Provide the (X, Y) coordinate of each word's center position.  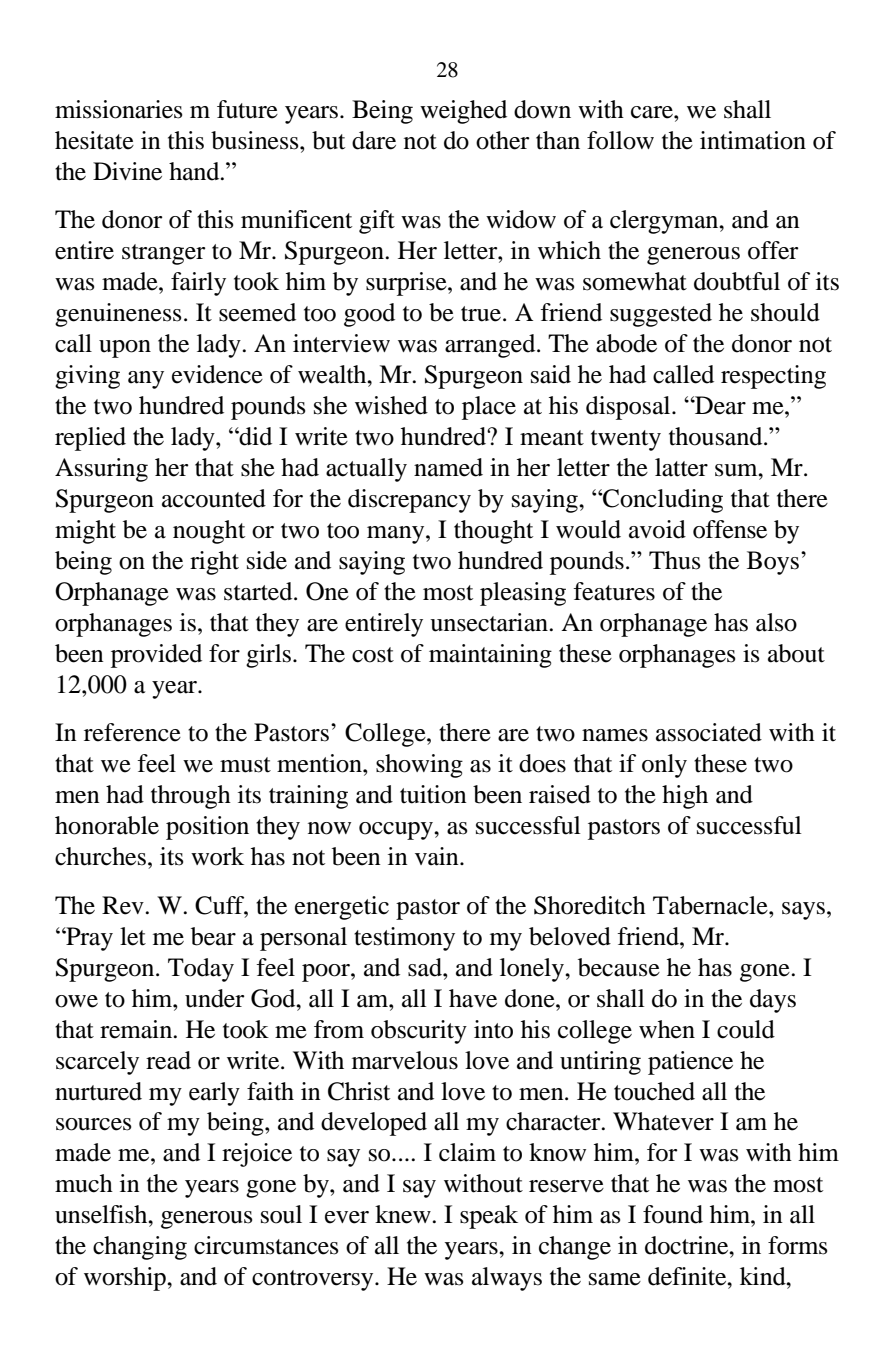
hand (195, 171)
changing (140, 1248)
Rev (124, 905)
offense (730, 529)
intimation (753, 140)
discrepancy (409, 501)
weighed (463, 112)
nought (209, 532)
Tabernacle (711, 905)
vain (438, 856)
